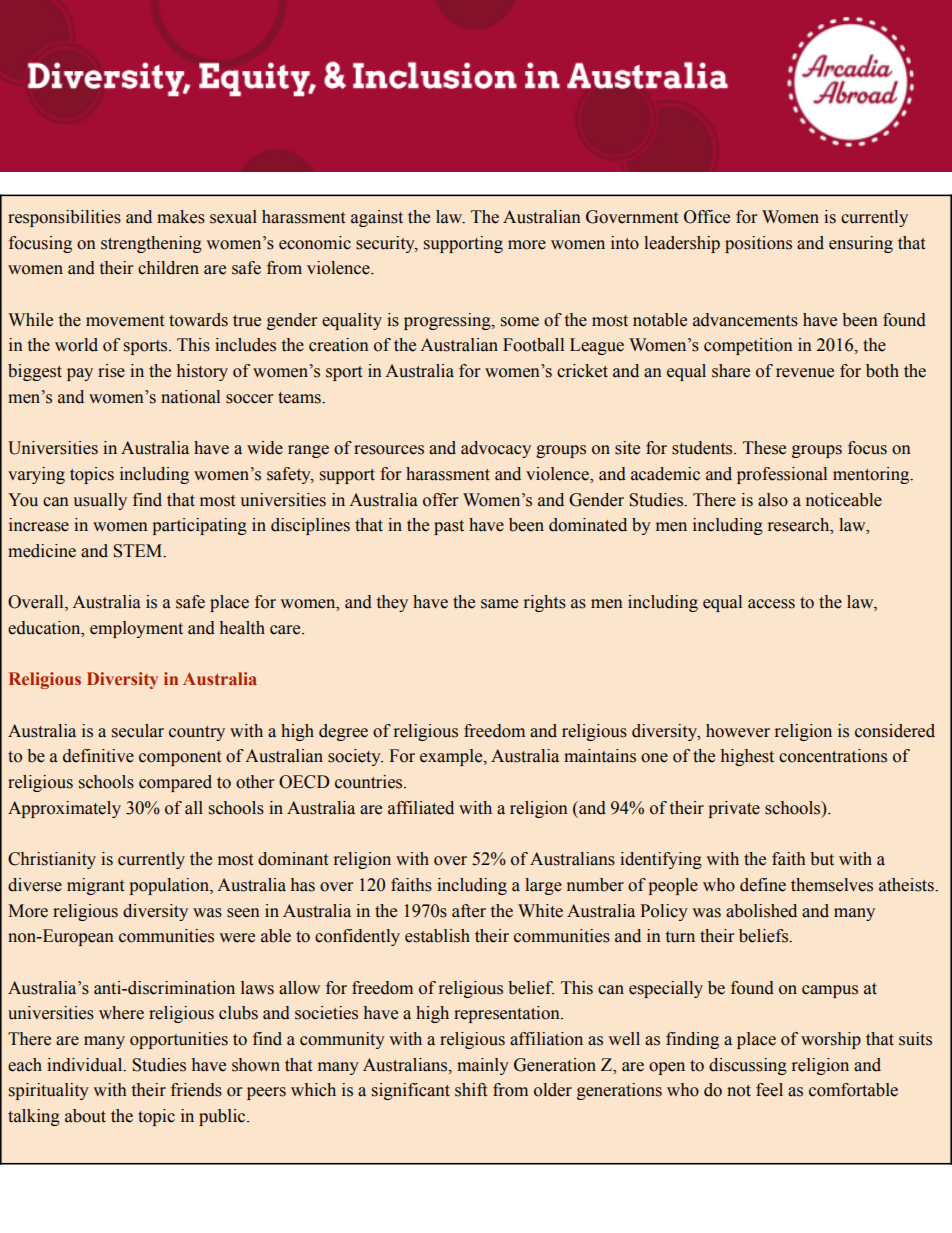 This image has width=952, height=1233. Describe the element at coordinates (734, 809) in the image. I see `private` at that location.
